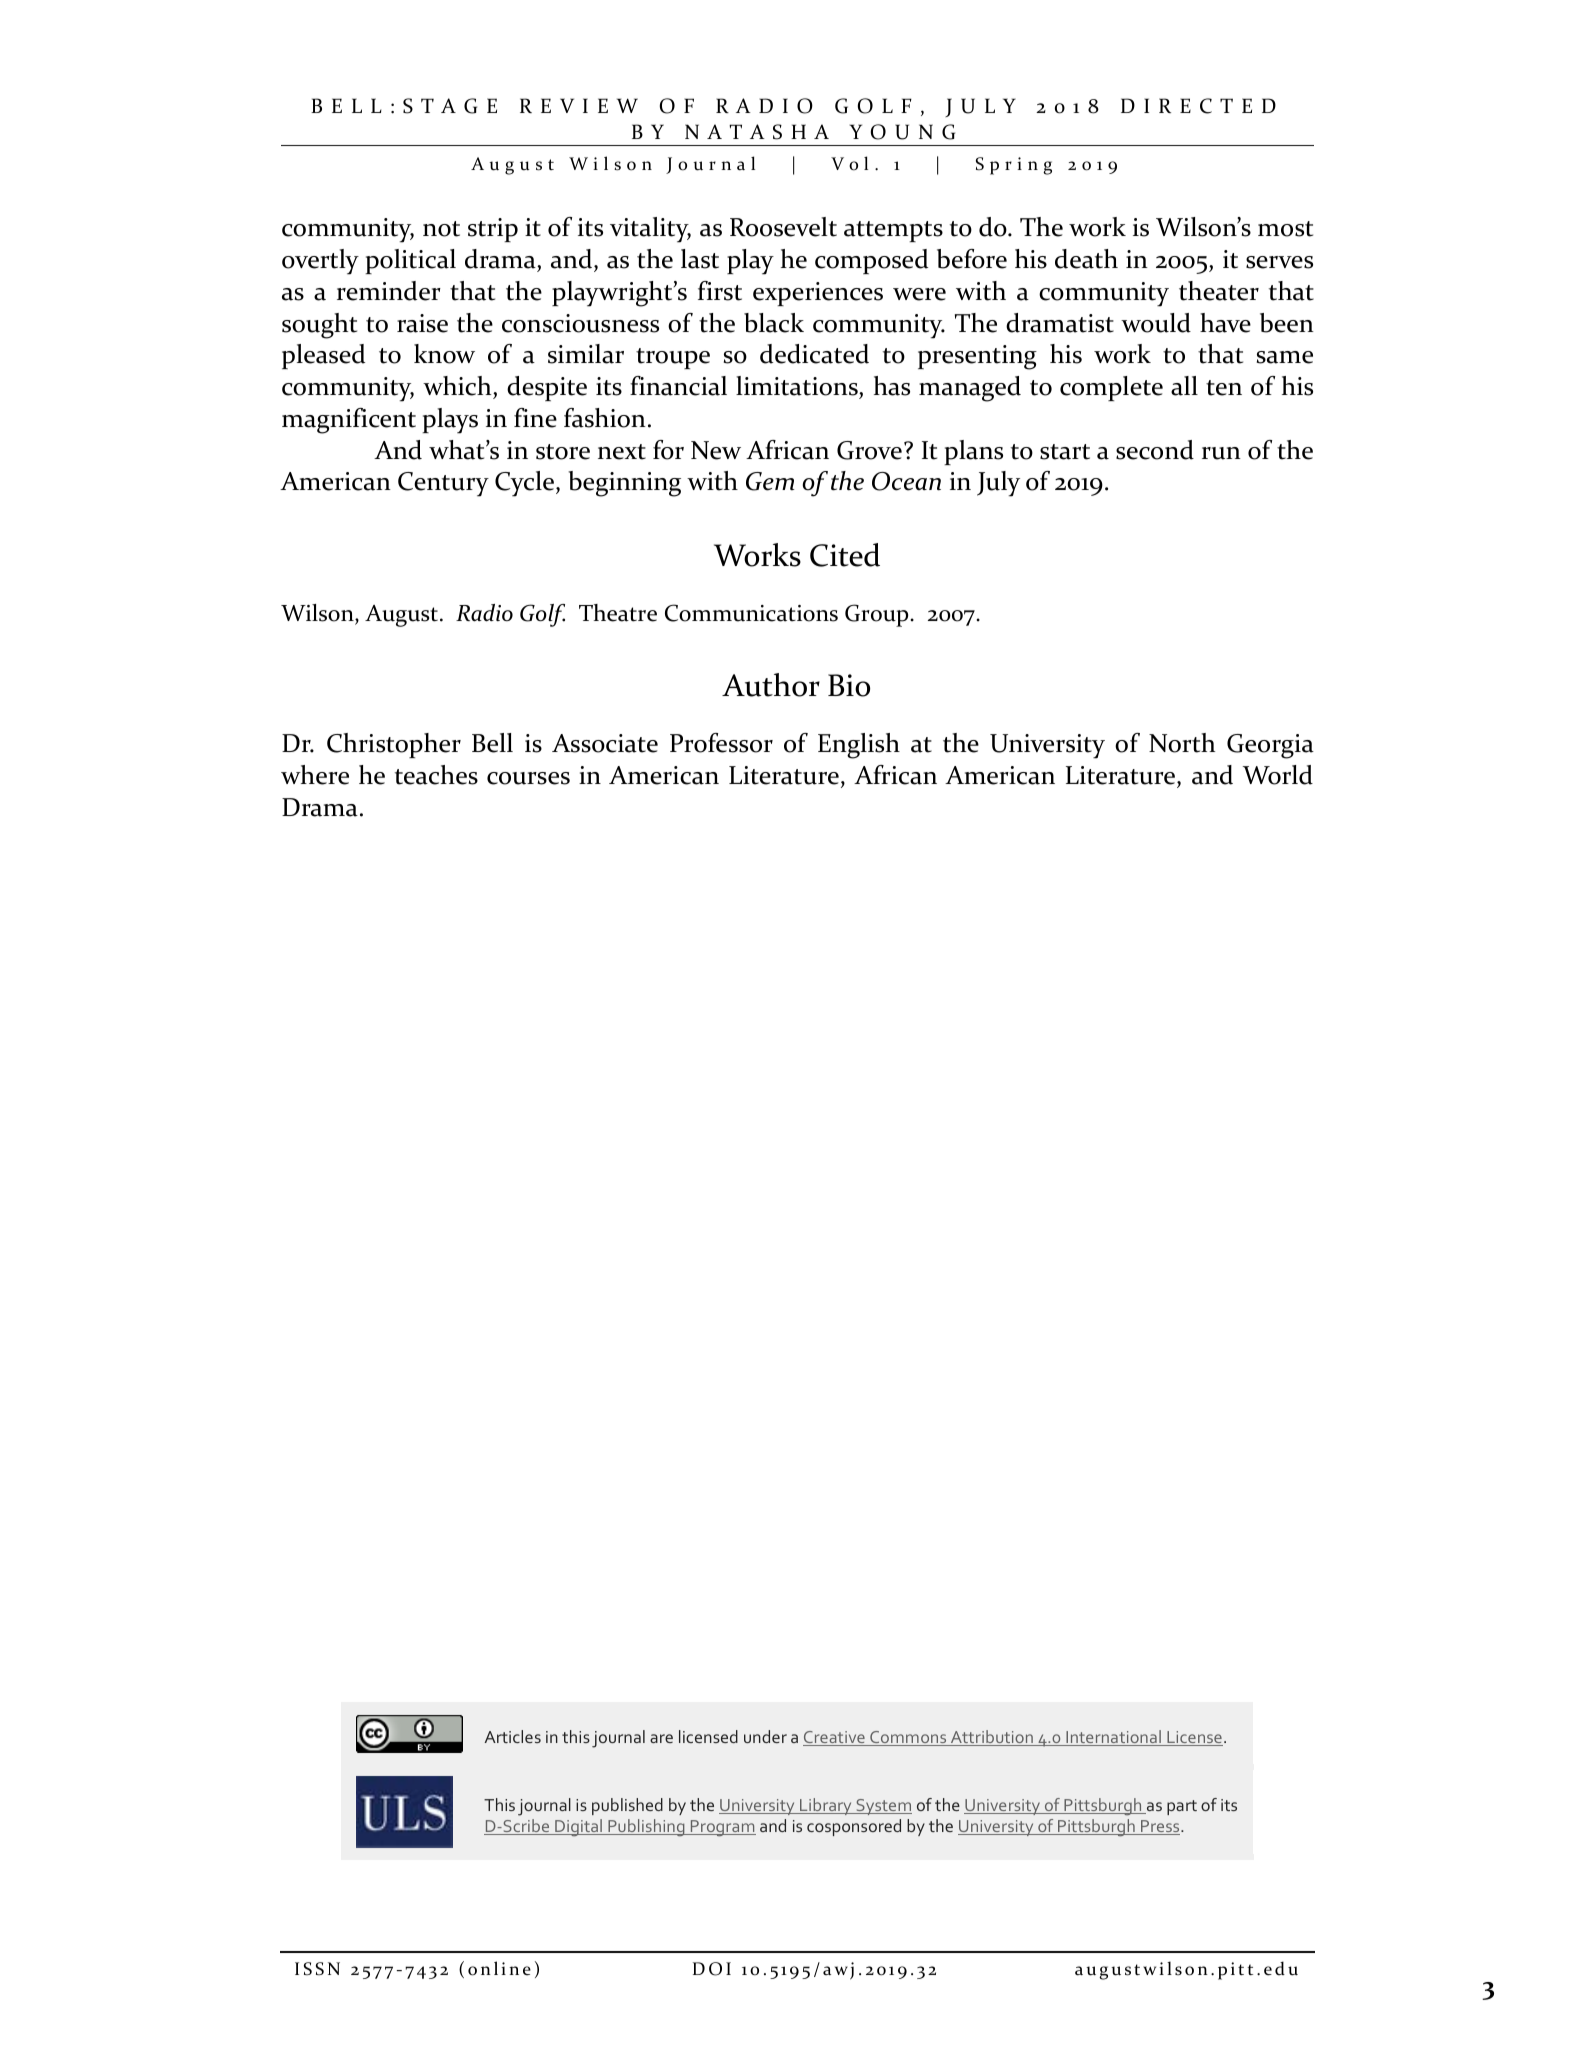 This screenshot has height=2064, width=1595. Describe the element at coordinates (859, 746) in the screenshot. I see `English` at that location.
